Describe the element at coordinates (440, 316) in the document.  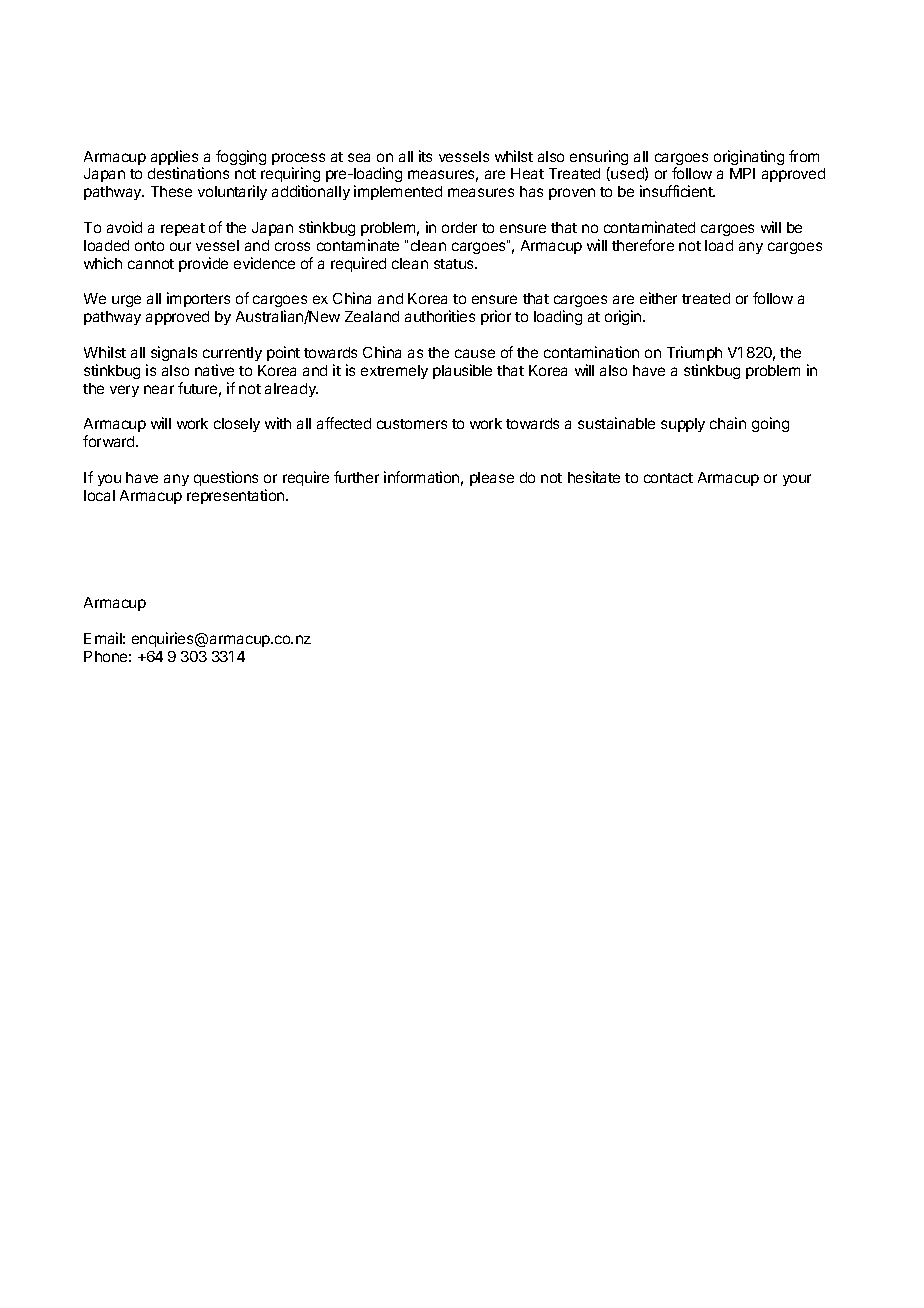
I see `authorities` at that location.
